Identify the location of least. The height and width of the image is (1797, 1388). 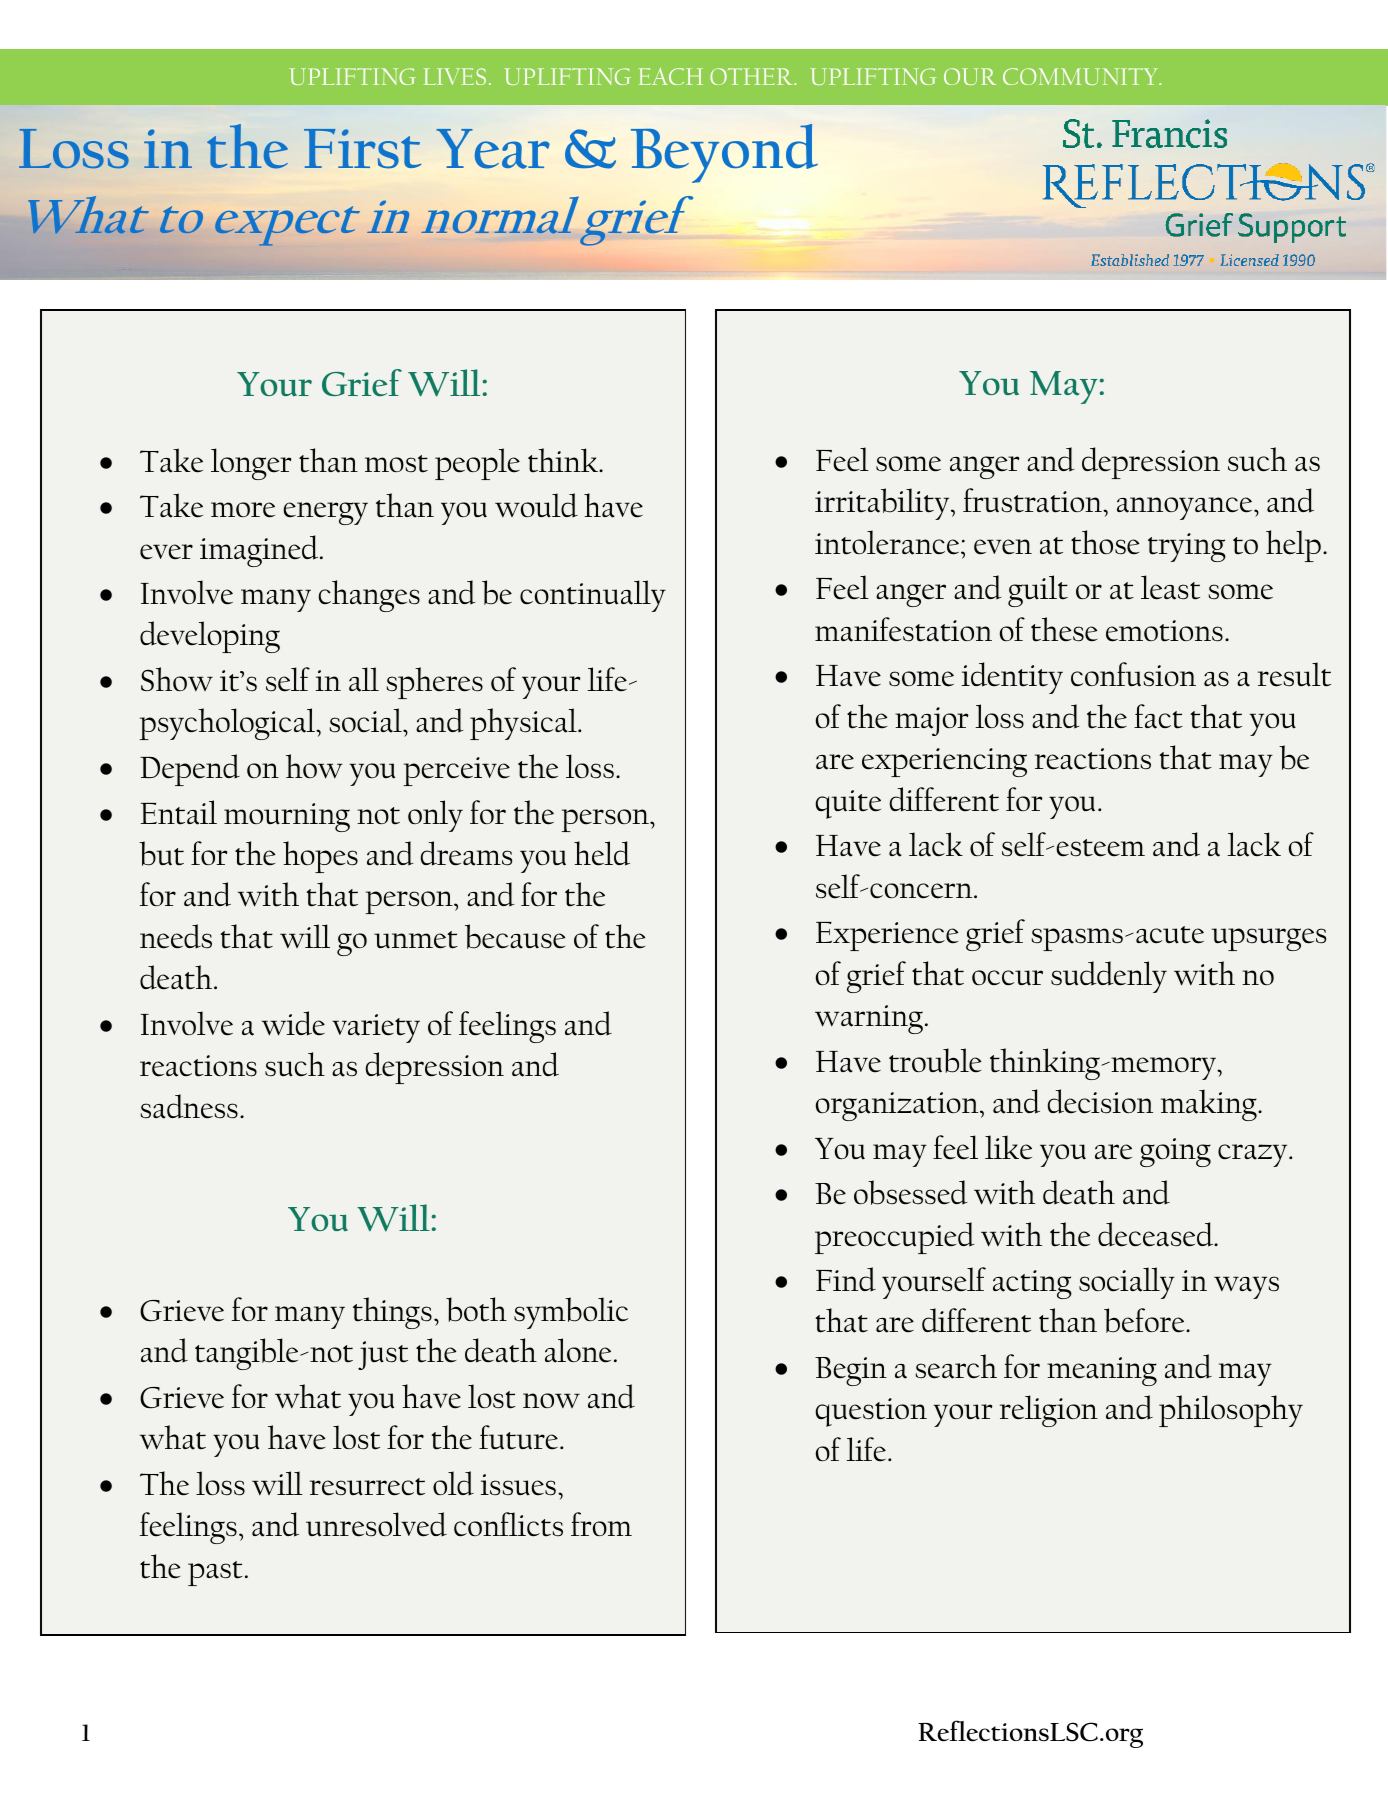
(1170, 587).
